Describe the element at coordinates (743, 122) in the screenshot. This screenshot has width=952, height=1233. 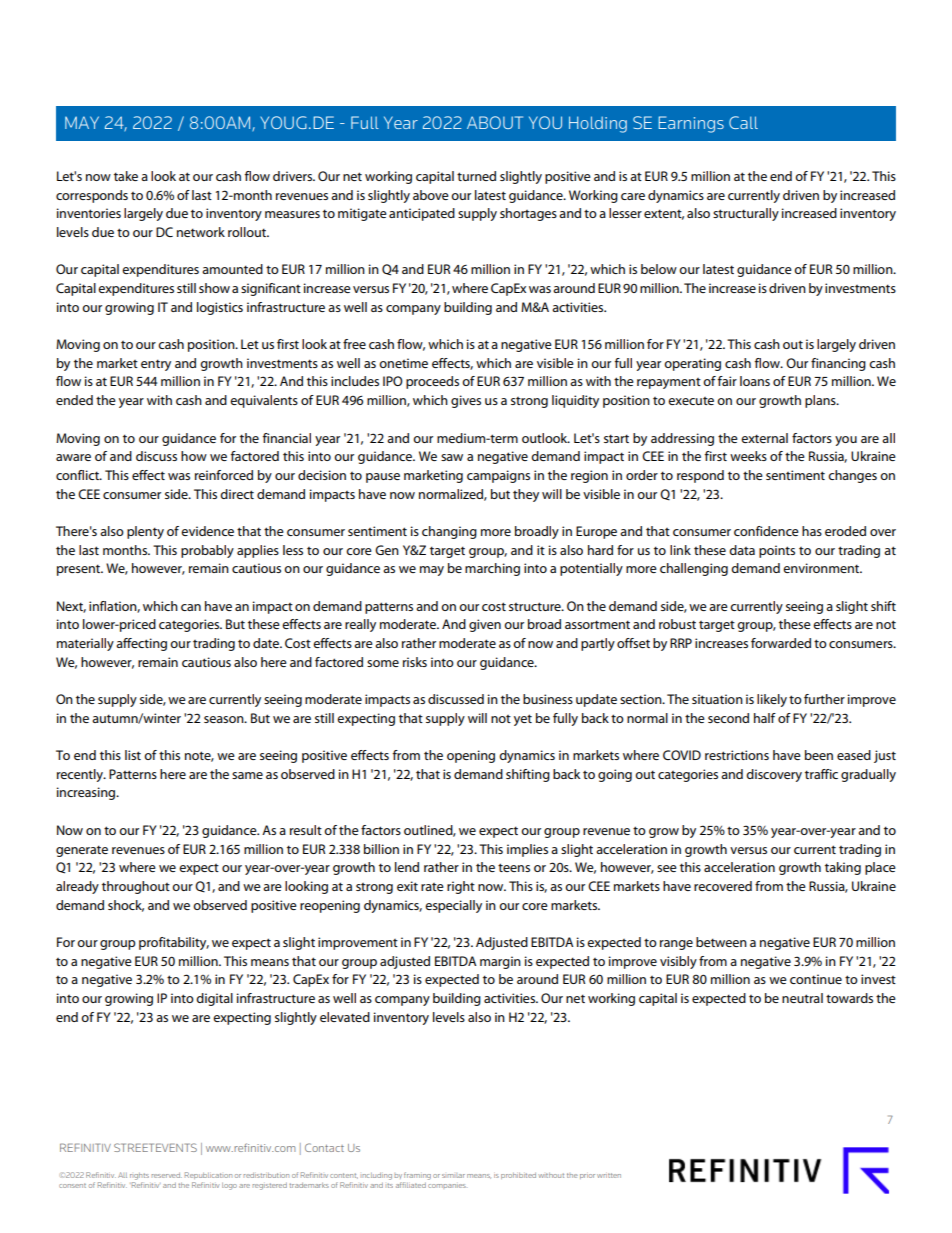
I see `Call` at that location.
